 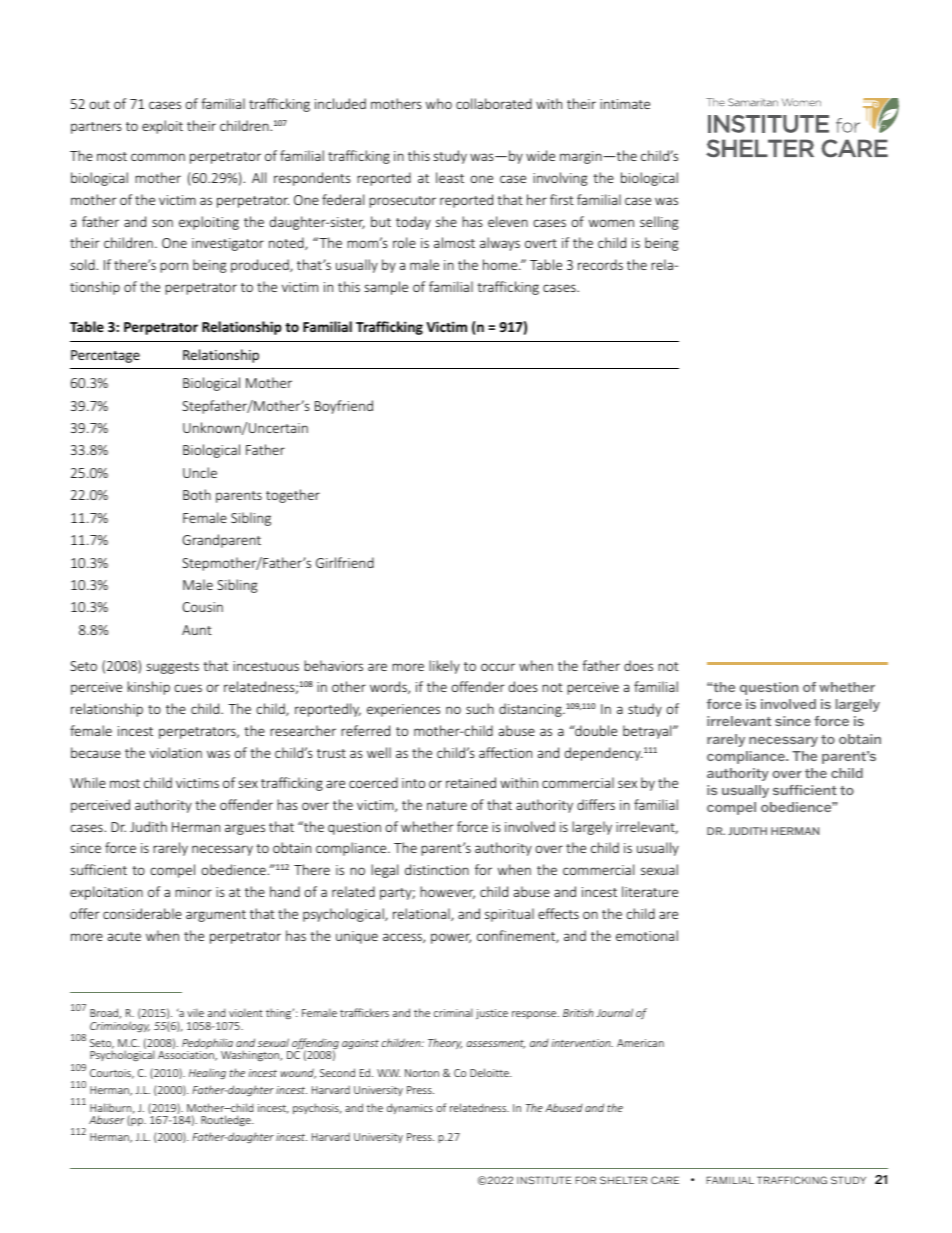 What do you see at coordinates (105, 356) in the document?
I see `Percentage` at bounding box center [105, 356].
